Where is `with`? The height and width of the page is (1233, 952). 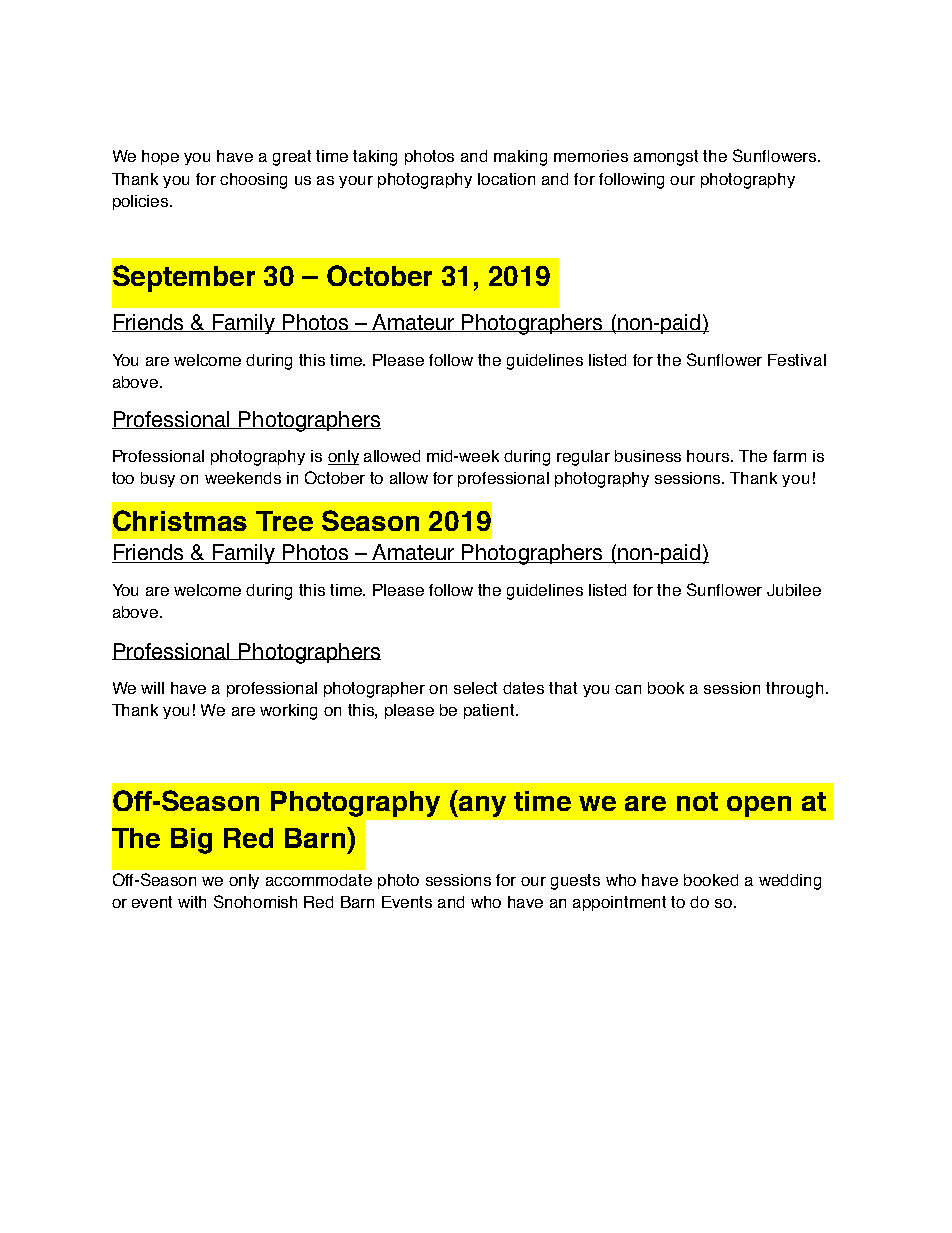 with is located at coordinates (192, 902).
